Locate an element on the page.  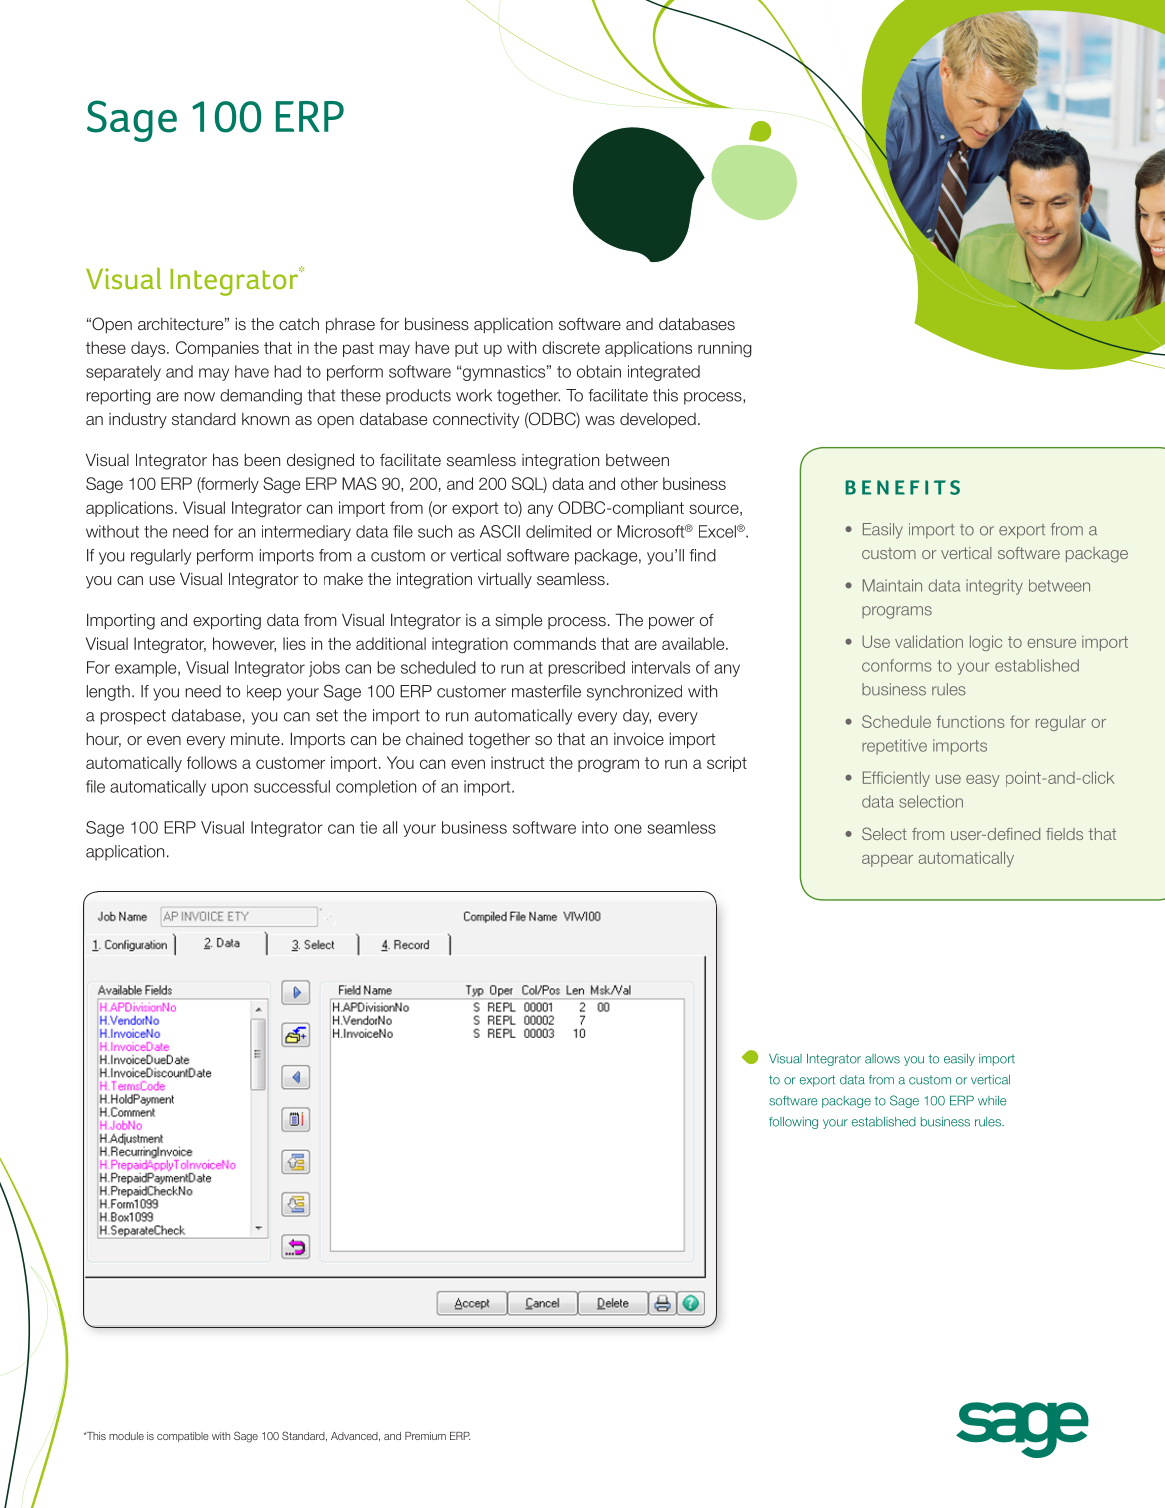
discrete is located at coordinates (571, 347).
